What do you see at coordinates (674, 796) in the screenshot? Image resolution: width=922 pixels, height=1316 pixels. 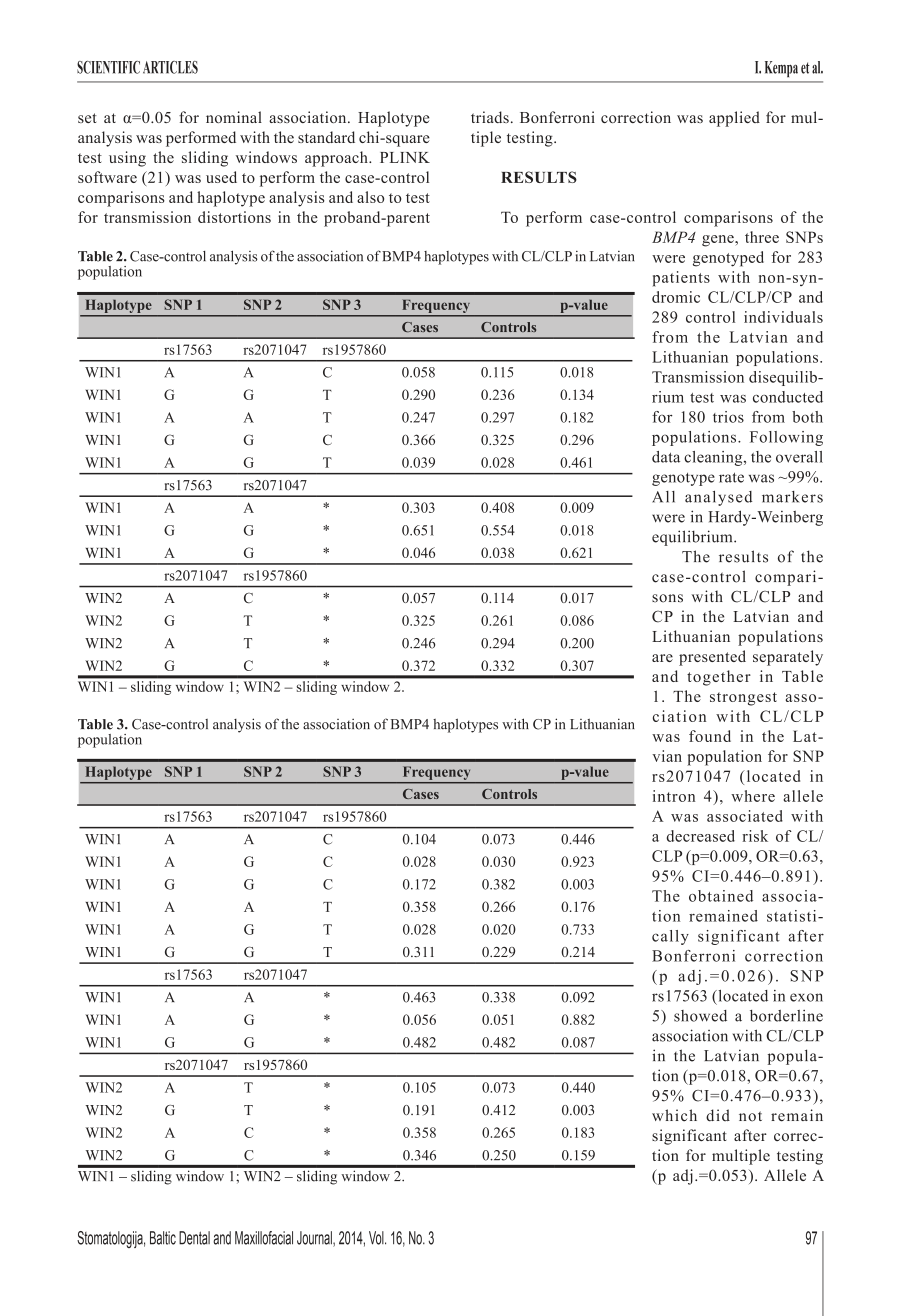 I see `intron` at bounding box center [674, 796].
